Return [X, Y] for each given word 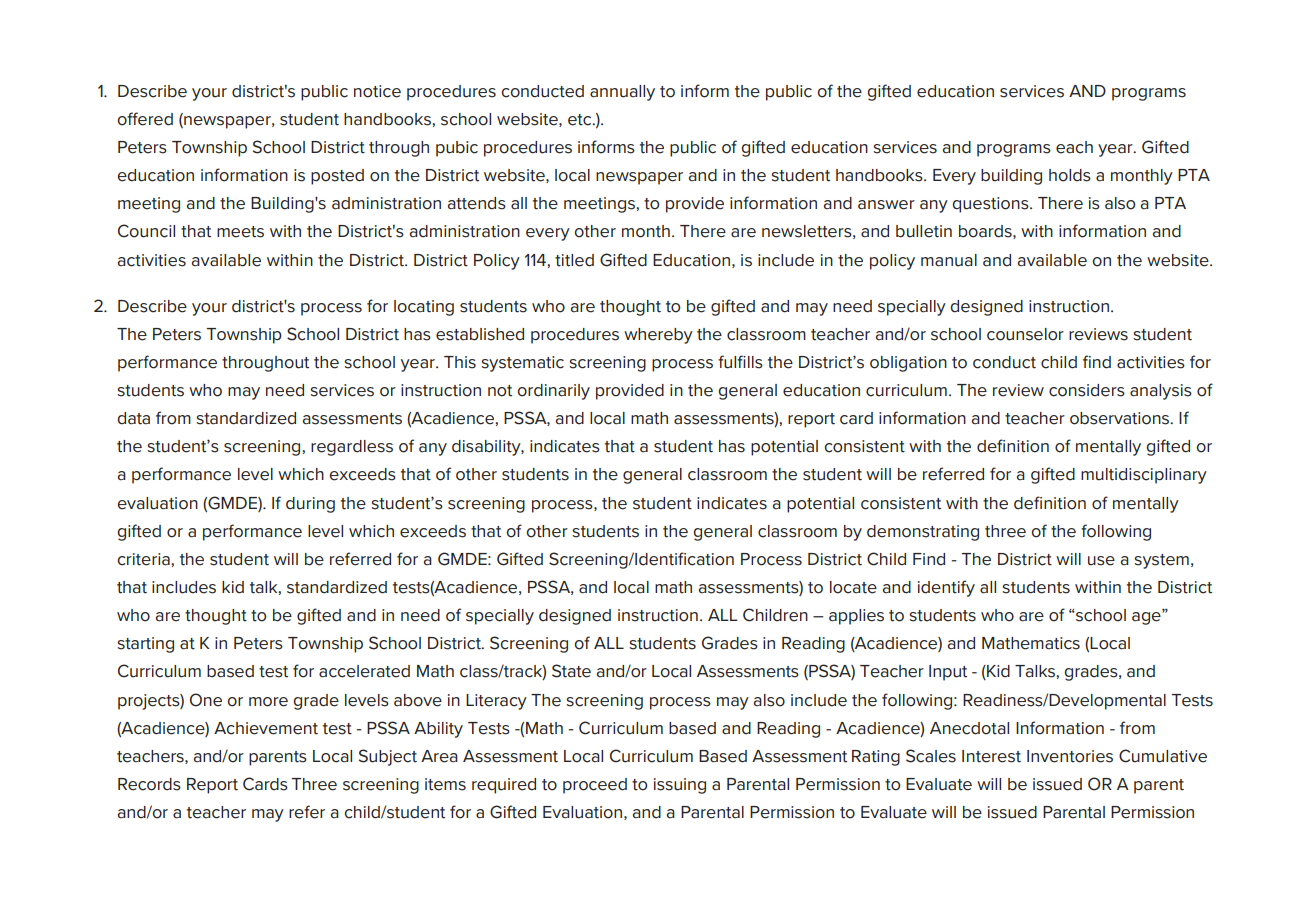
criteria [144, 559]
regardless [352, 448]
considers [1087, 390]
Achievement [266, 728]
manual [949, 260]
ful [728, 362]
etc [581, 120]
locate [853, 587]
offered [145, 119]
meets [240, 232]
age [1147, 618]
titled [574, 260]
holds [1070, 175]
